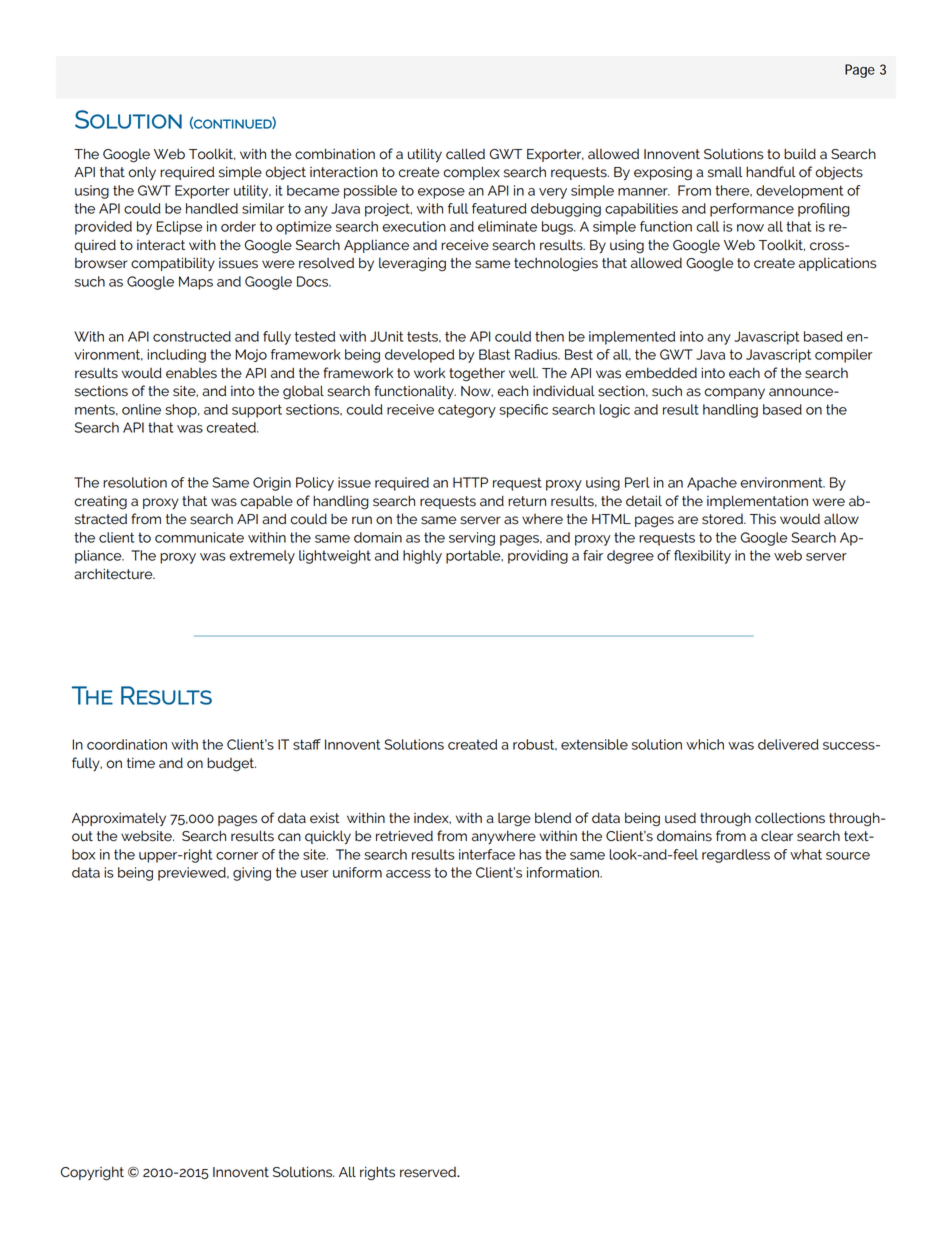 This screenshot has width=952, height=1233. I want to click on communicate, so click(199, 537).
